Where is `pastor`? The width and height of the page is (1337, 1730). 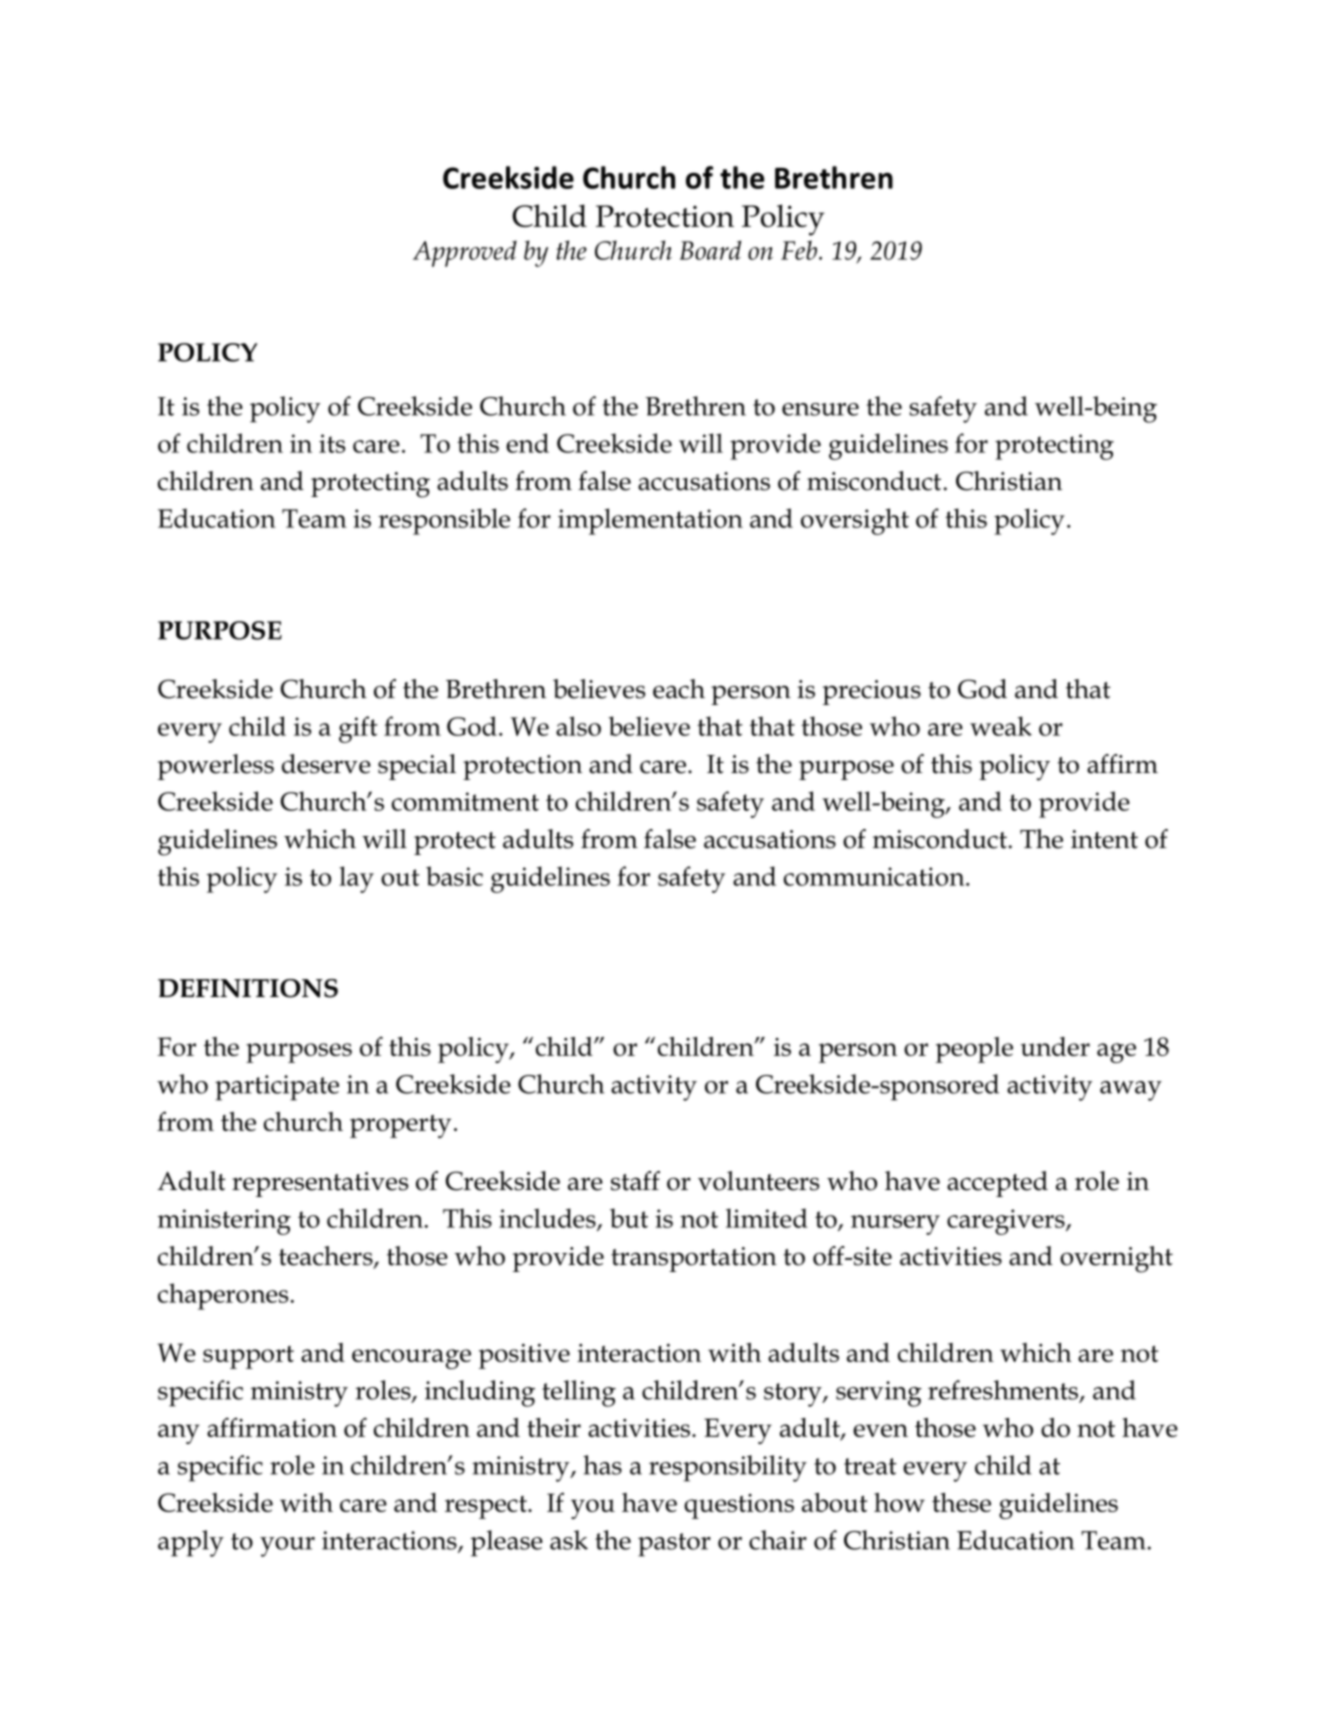
pastor is located at coordinates (674, 1545).
